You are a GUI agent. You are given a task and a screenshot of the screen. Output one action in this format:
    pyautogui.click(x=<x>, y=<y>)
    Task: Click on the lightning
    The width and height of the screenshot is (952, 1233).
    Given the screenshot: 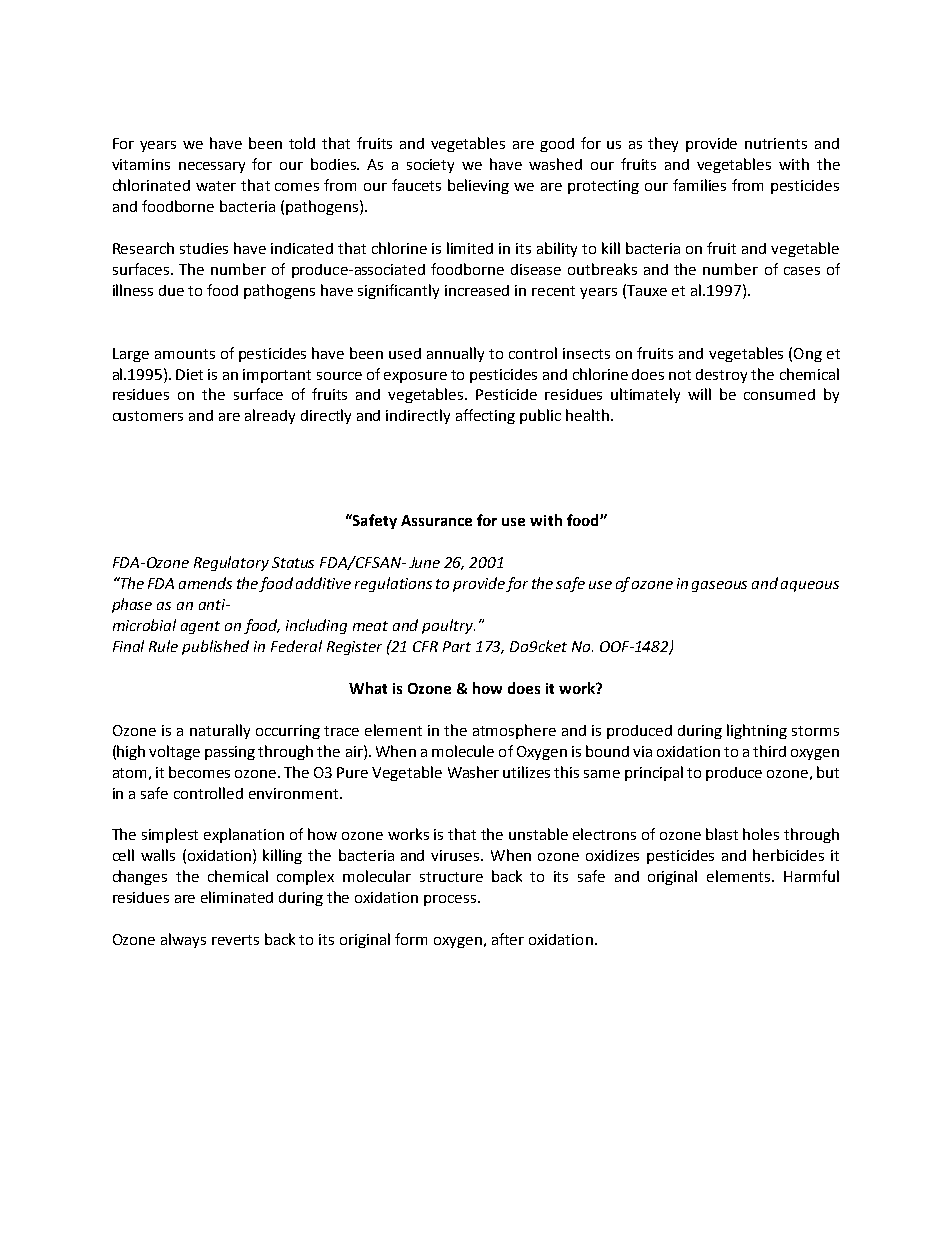 What is the action you would take?
    pyautogui.click(x=757, y=731)
